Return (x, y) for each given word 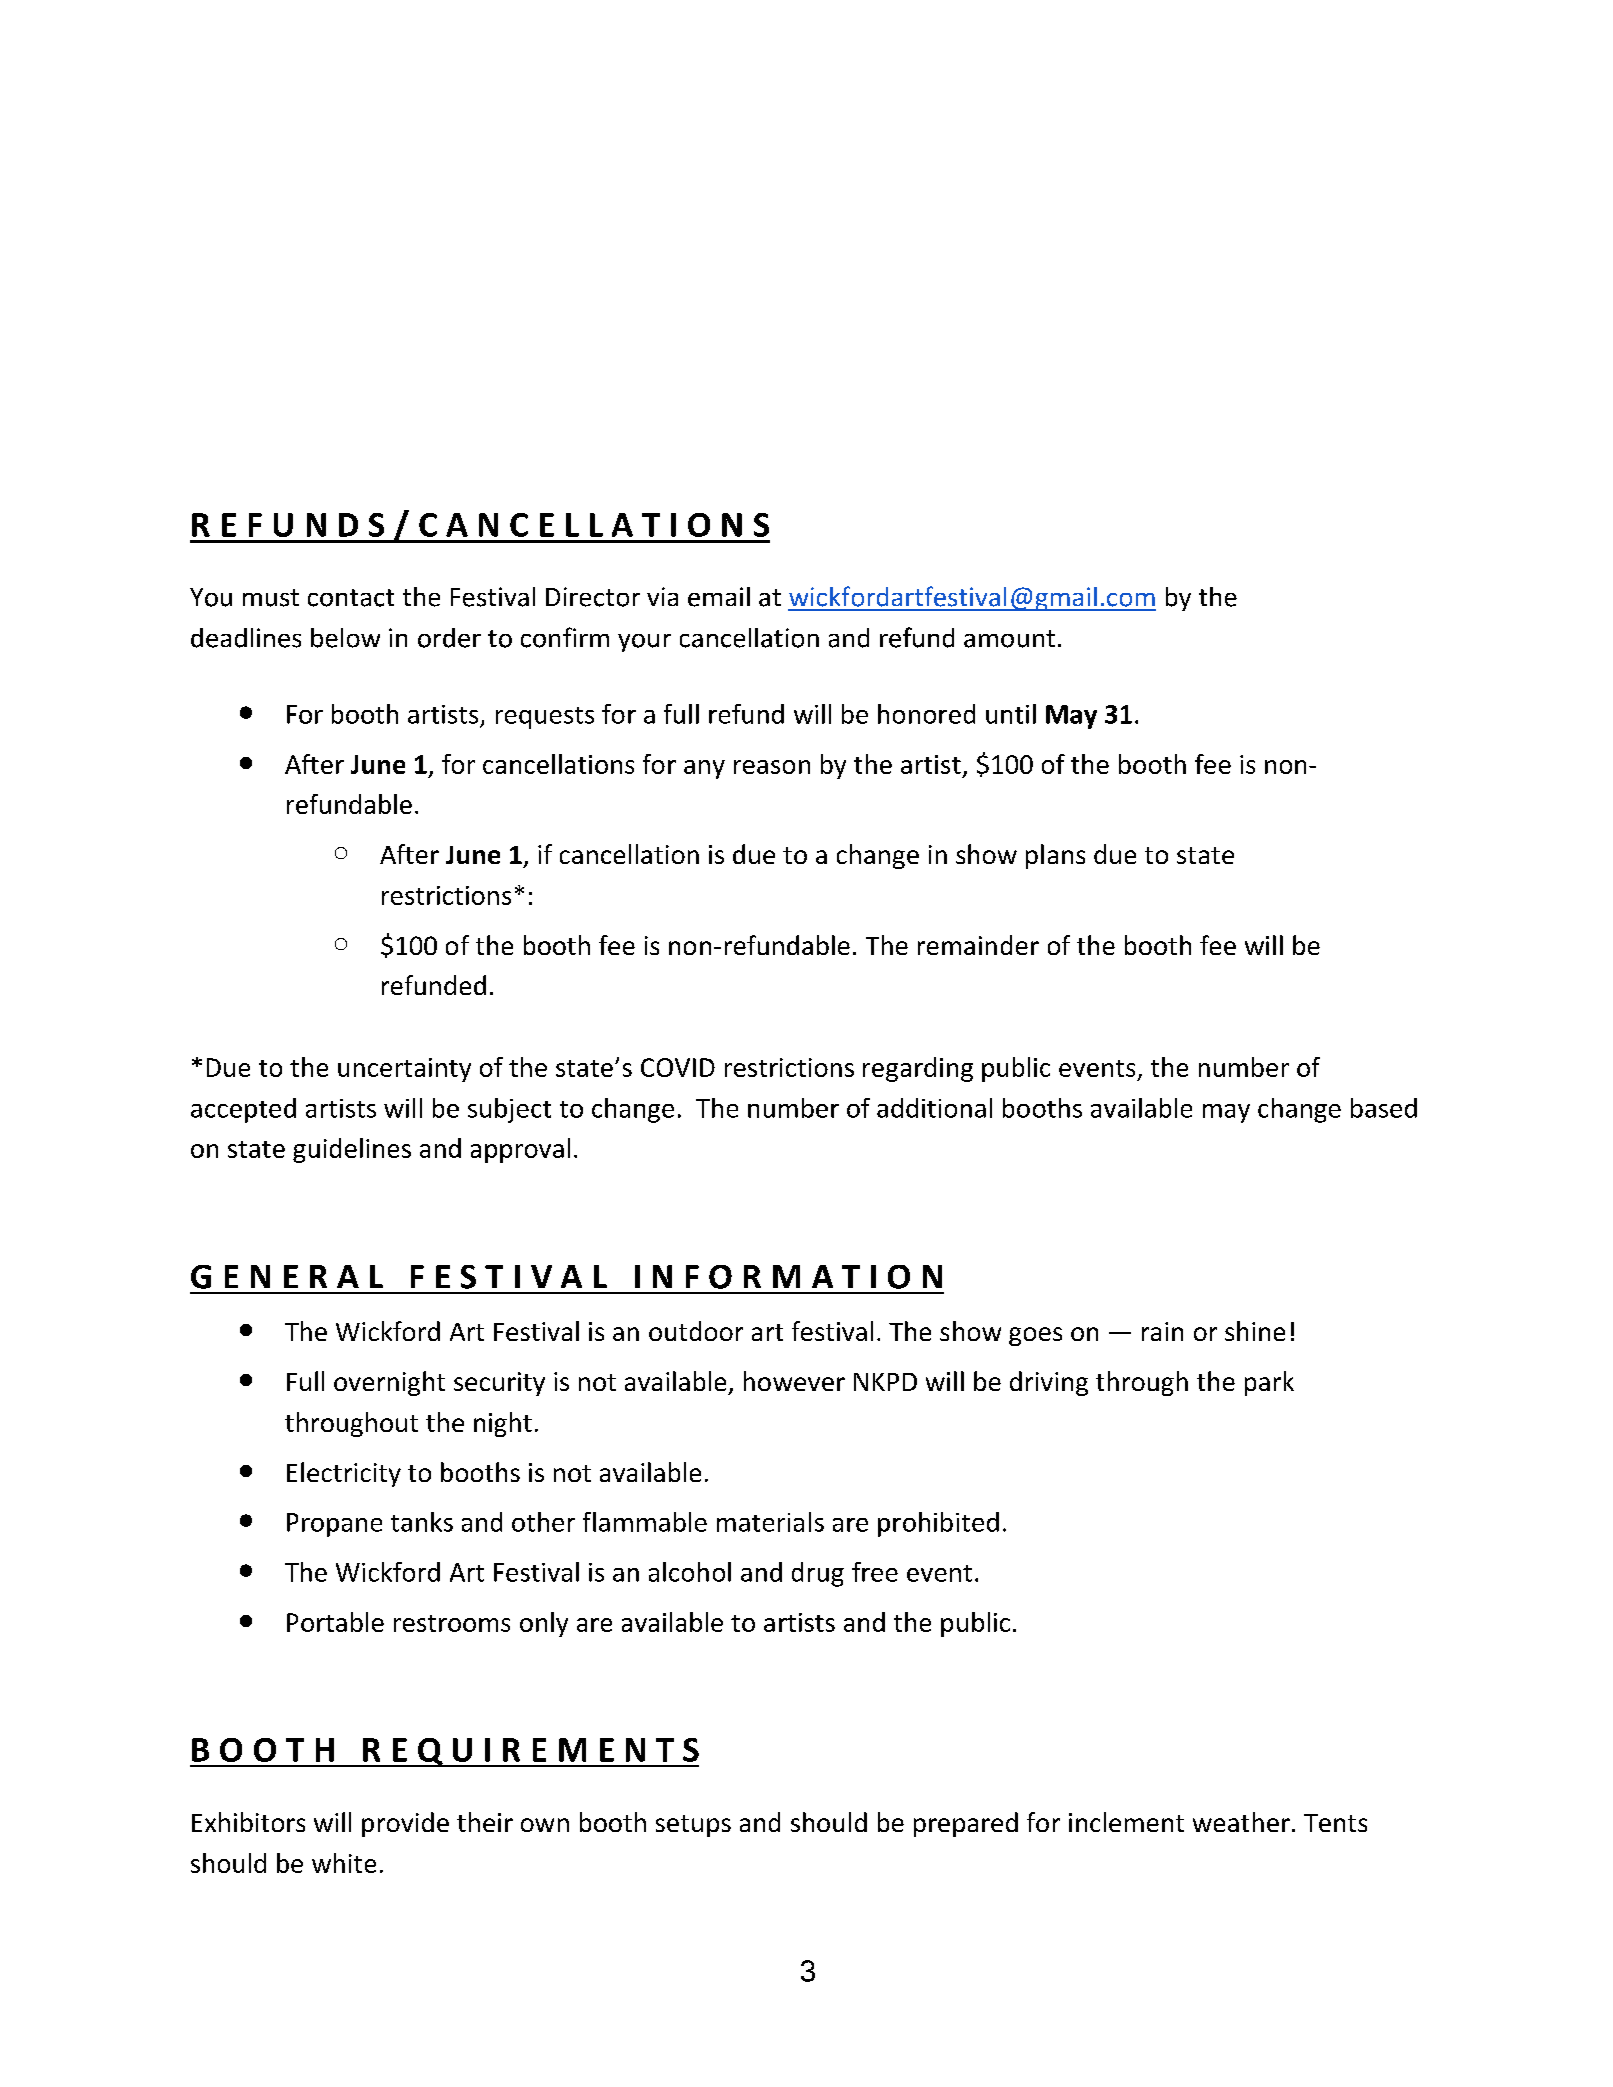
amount (1009, 639)
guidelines (352, 1150)
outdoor (696, 1331)
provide (405, 1824)
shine (1255, 1331)
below (345, 638)
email (719, 597)
